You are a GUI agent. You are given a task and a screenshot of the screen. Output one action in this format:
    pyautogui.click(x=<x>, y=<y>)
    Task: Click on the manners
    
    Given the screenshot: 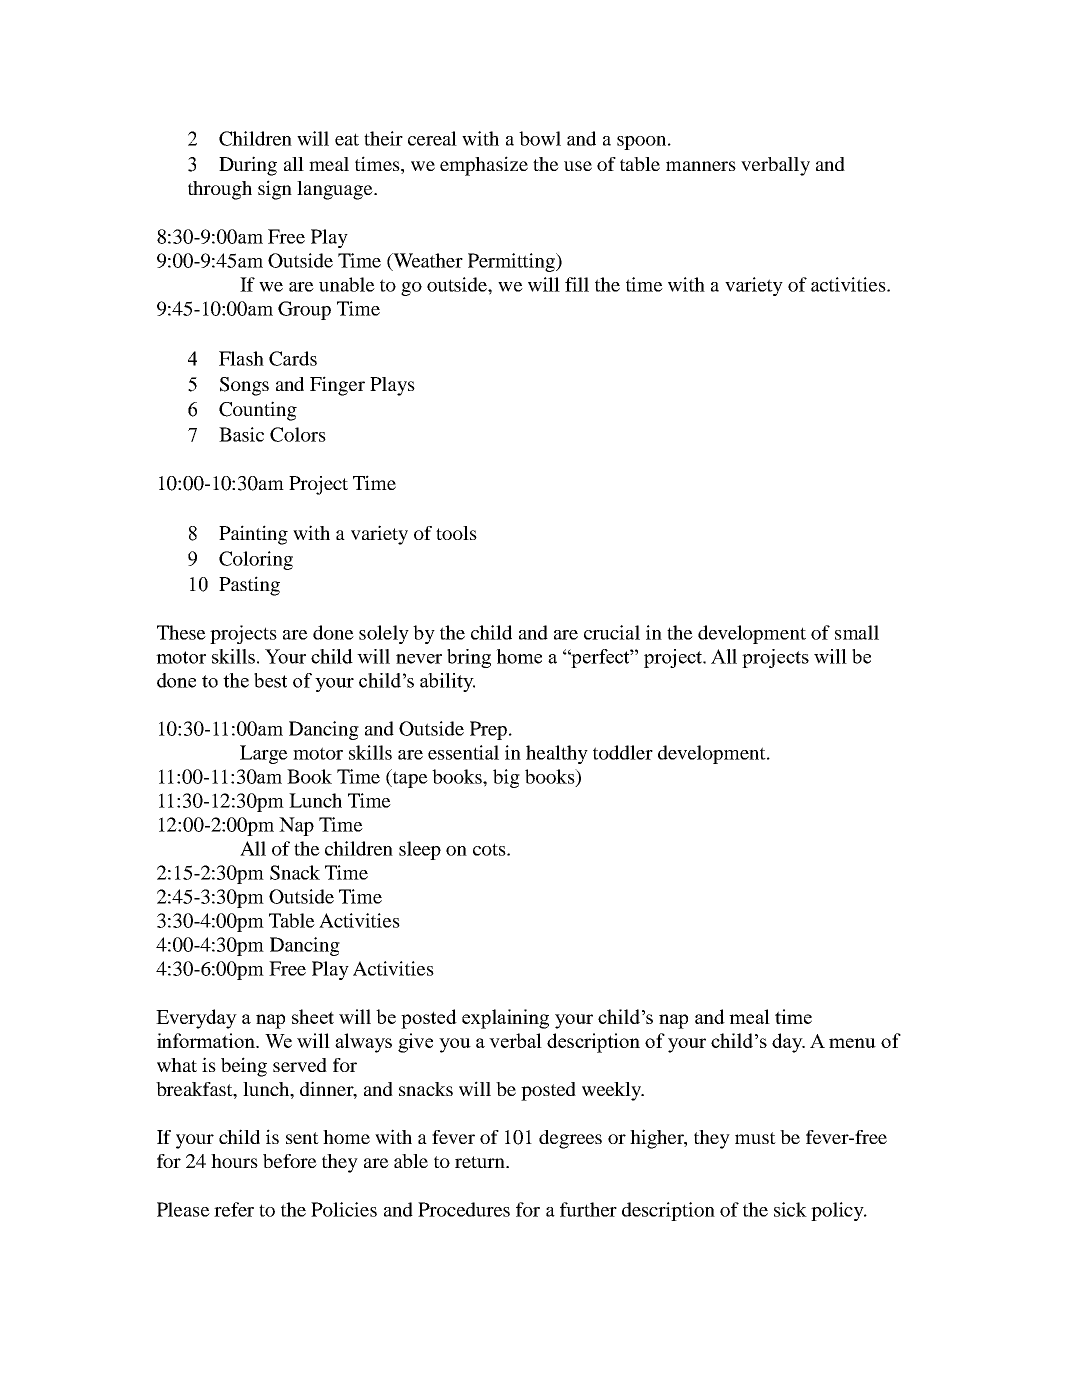 What is the action you would take?
    pyautogui.click(x=701, y=166)
